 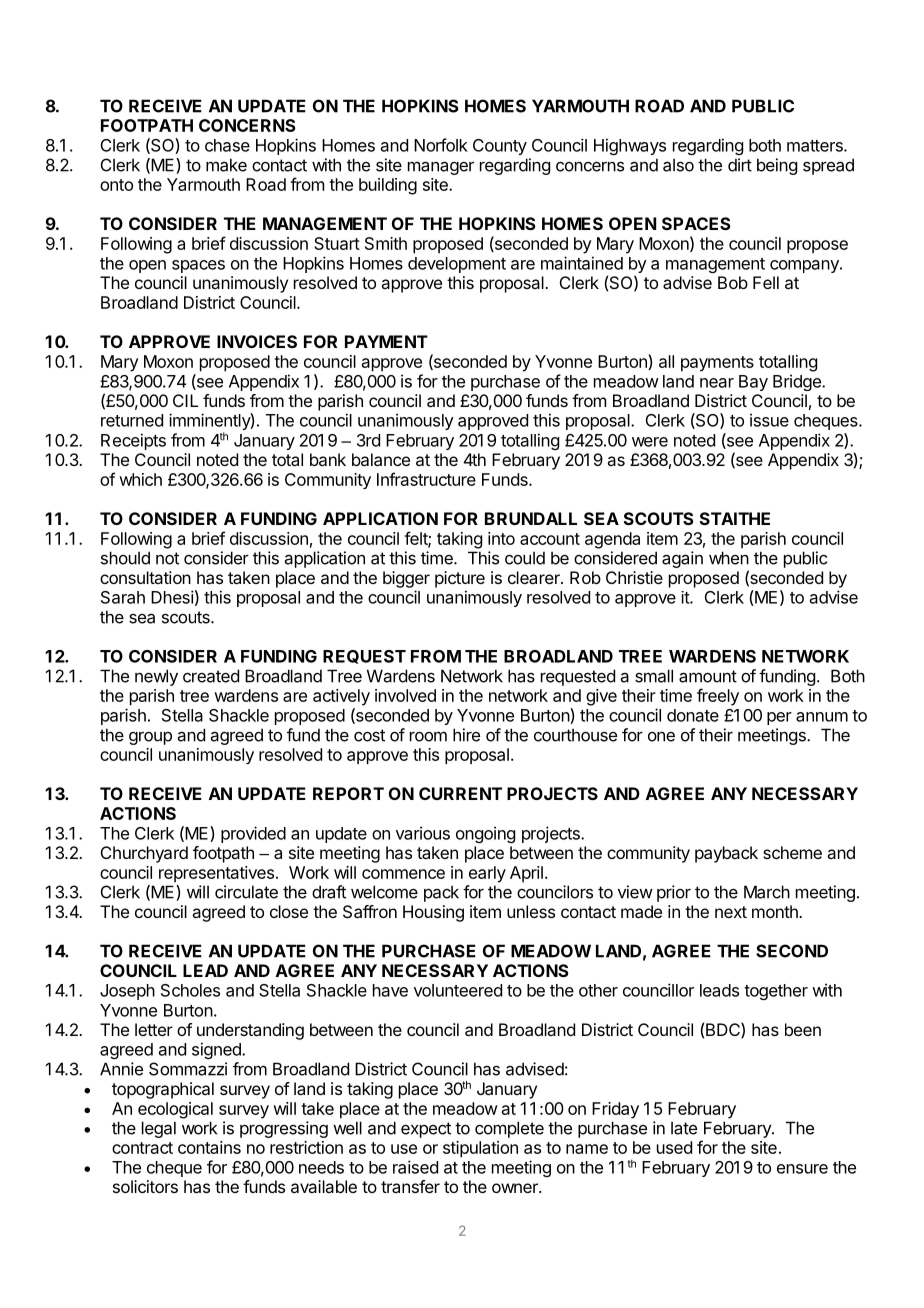 I want to click on created, so click(x=211, y=676).
